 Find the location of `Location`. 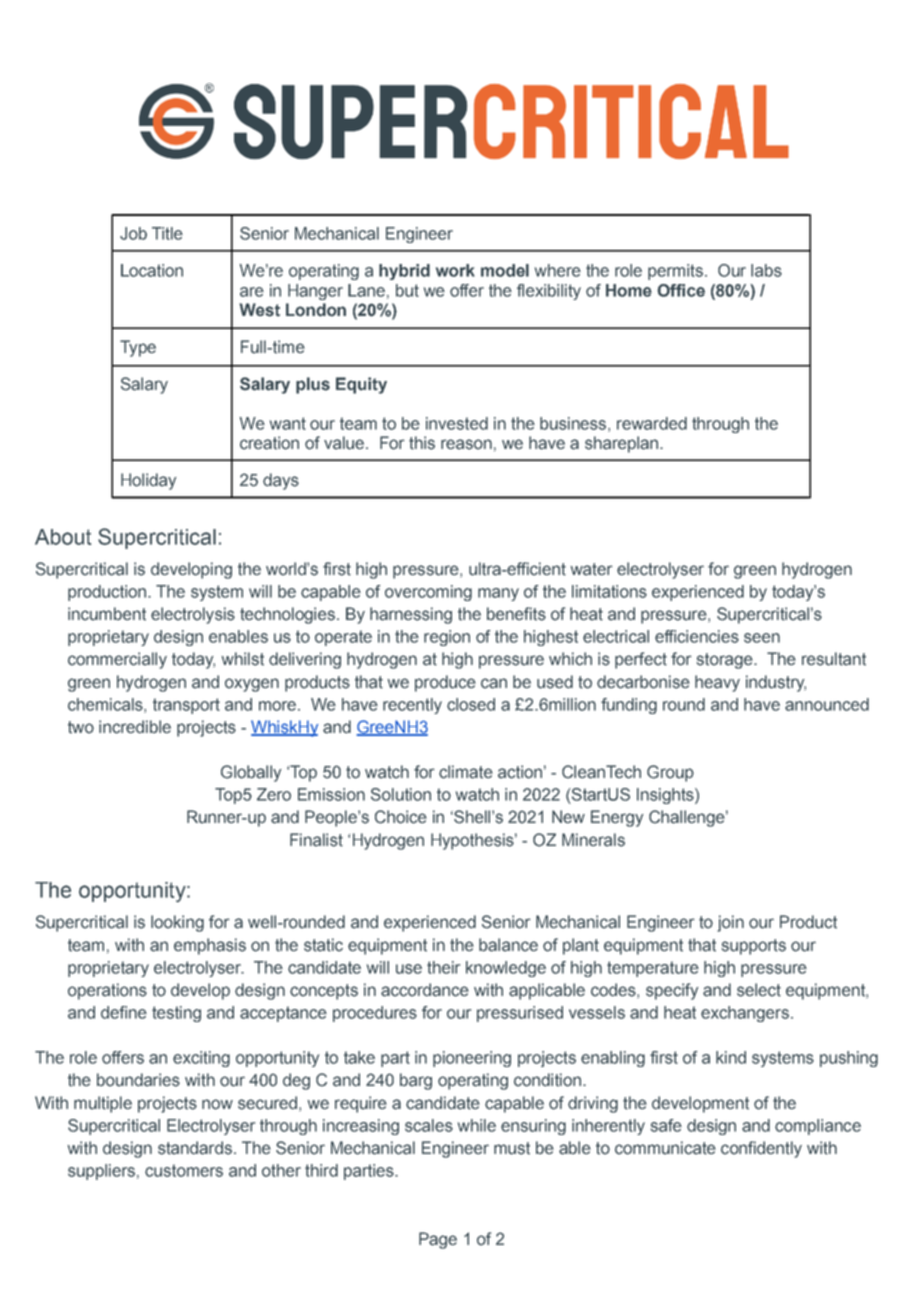

Location is located at coordinates (152, 270).
